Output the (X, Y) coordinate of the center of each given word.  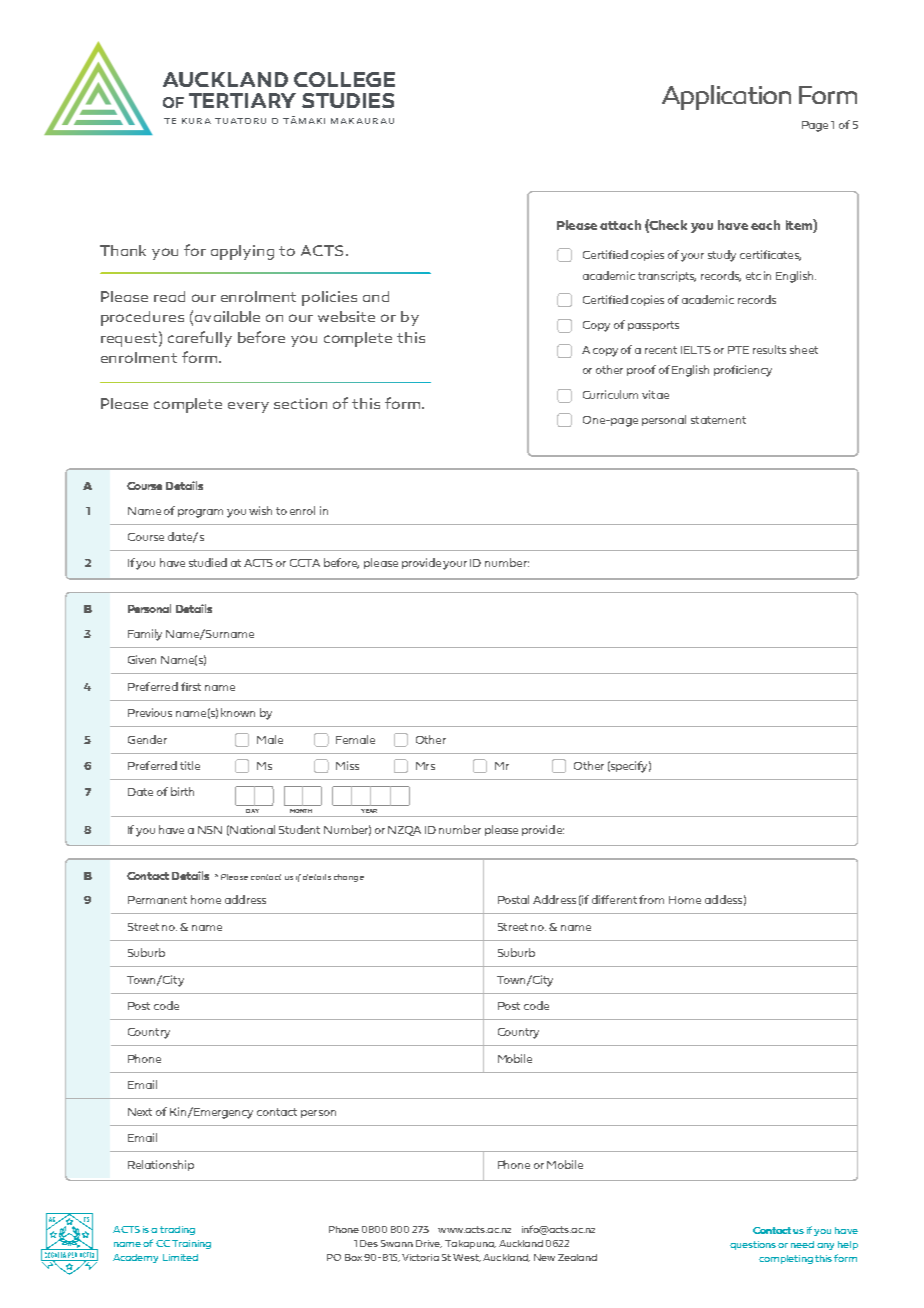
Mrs (425, 766)
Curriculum (610, 394)
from (651, 899)
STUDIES (348, 100)
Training (191, 1244)
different (616, 899)
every (248, 407)
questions (753, 1245)
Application (726, 97)
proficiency (743, 371)
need (802, 1244)
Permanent (157, 900)
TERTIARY (242, 100)
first (191, 686)
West (467, 1258)
